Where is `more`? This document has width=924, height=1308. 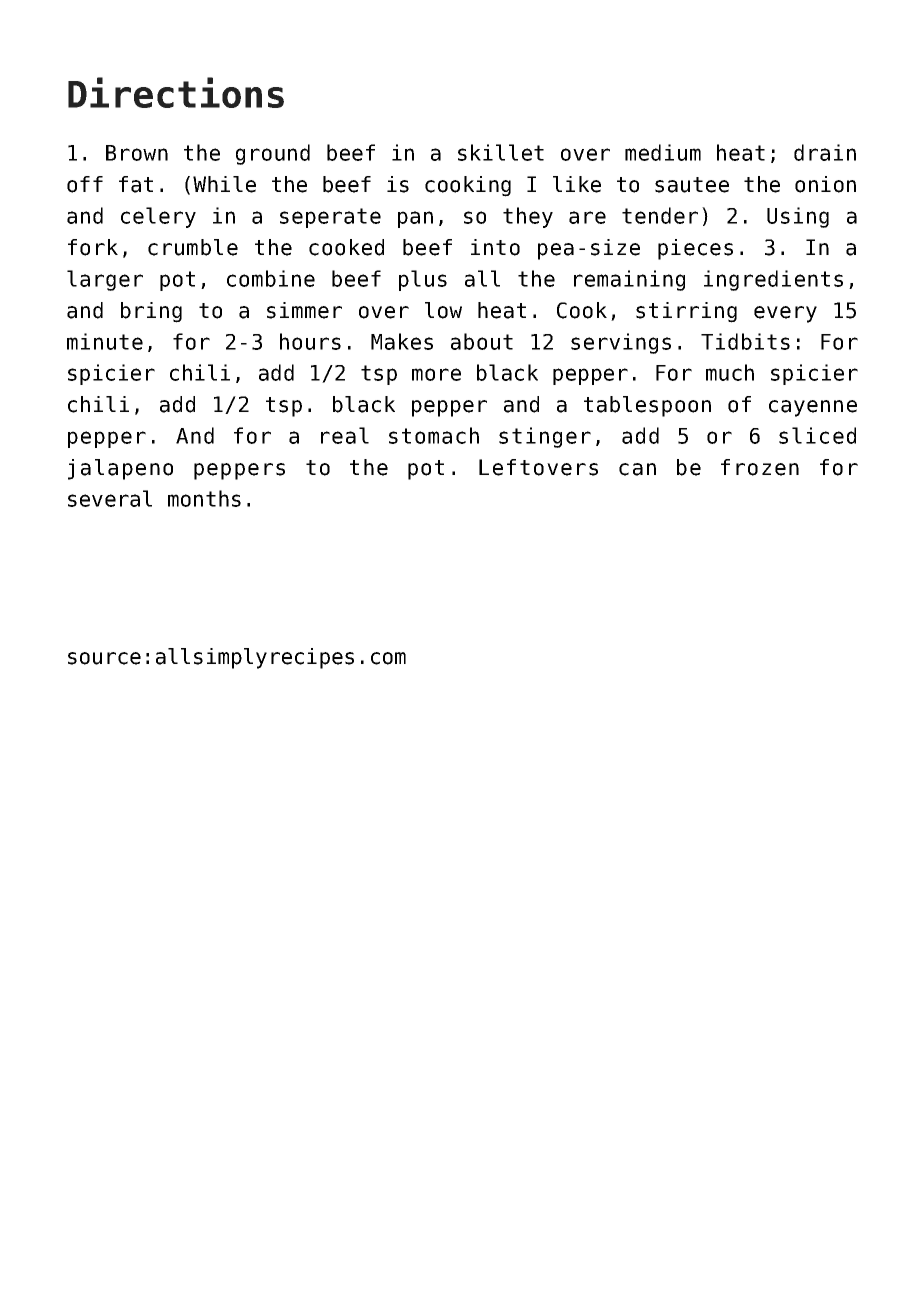
more is located at coordinates (436, 374).
